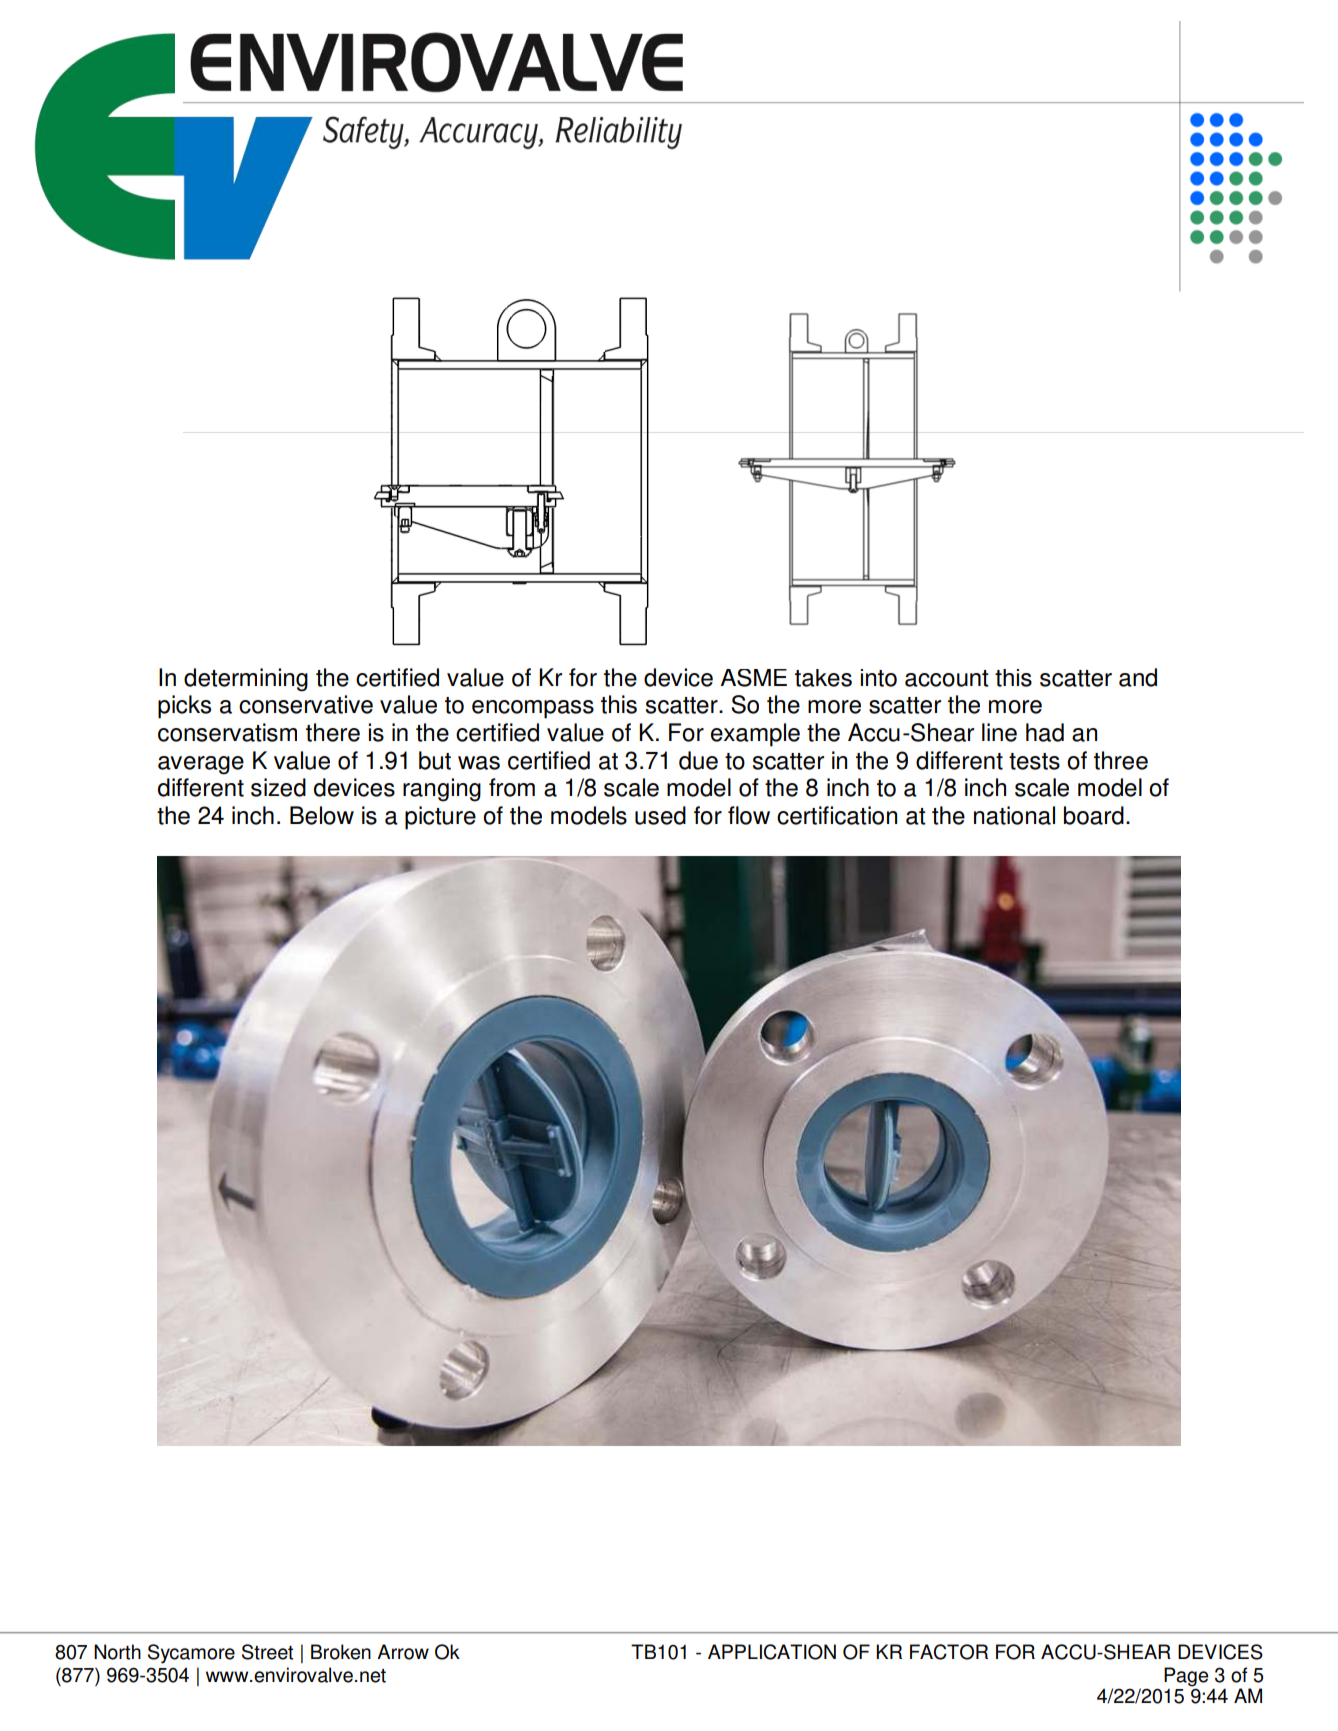  Describe the element at coordinates (1094, 815) in the document. I see `board` at that location.
